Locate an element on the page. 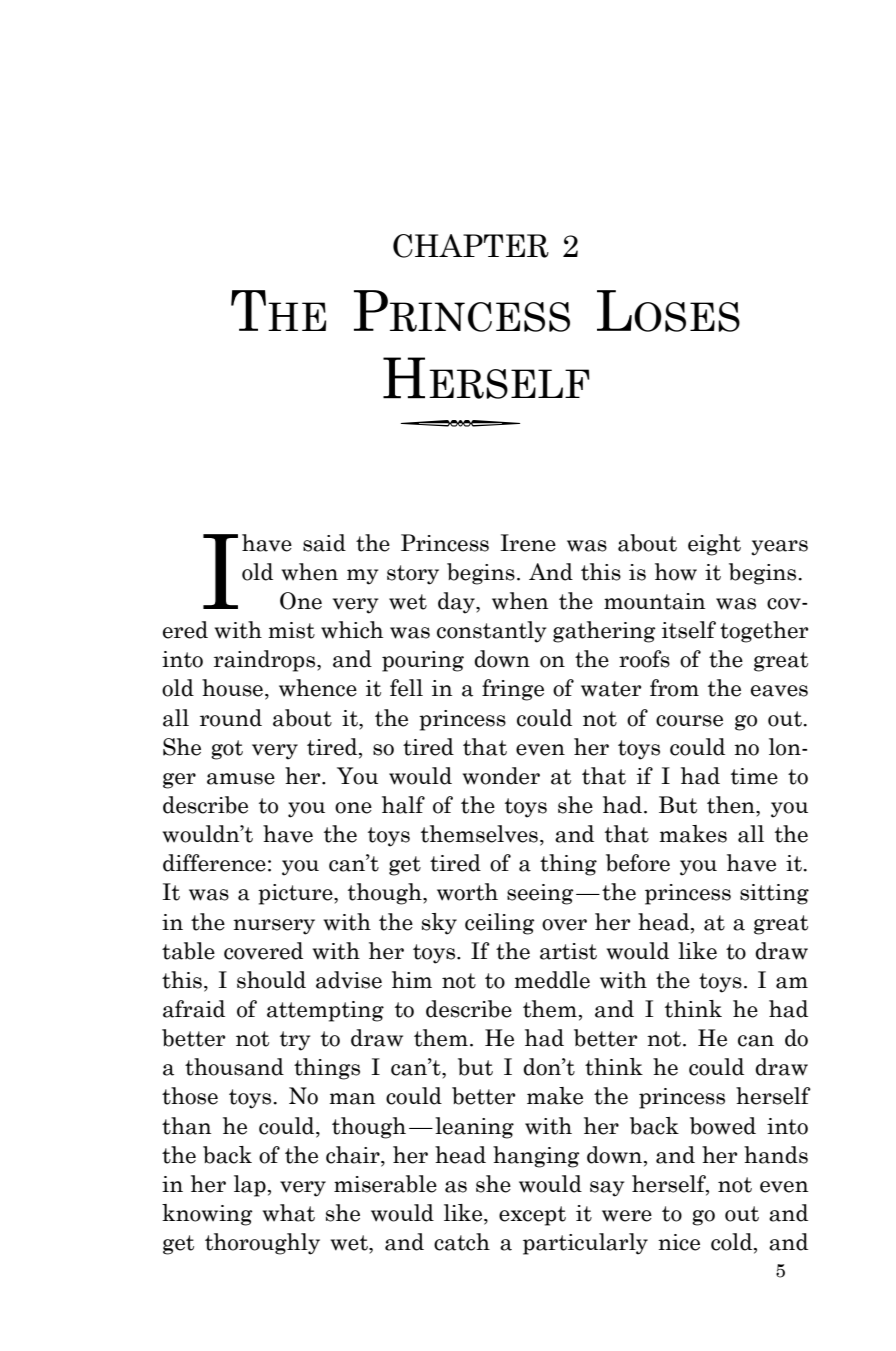 Image resolution: width=896 pixels, height=1351 pixels. sitting is located at coordinates (774, 894).
